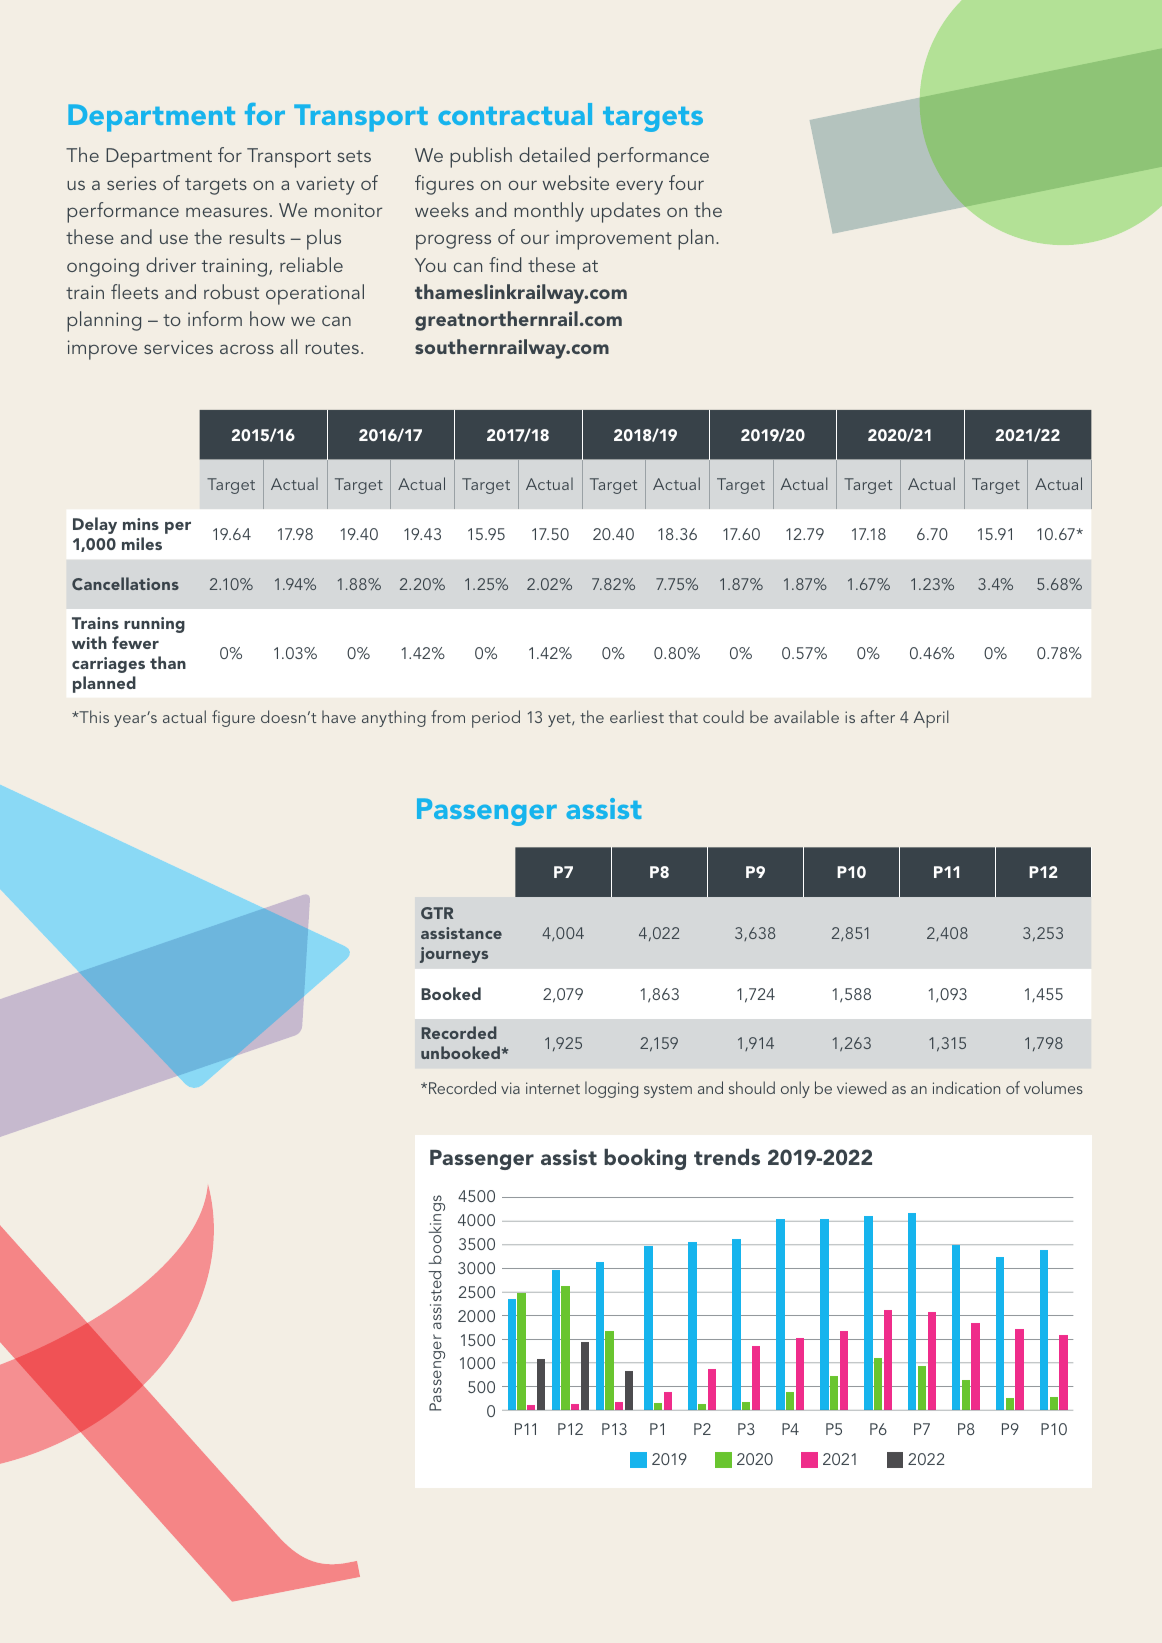  Describe the element at coordinates (576, 182) in the screenshot. I see `website` at that location.
